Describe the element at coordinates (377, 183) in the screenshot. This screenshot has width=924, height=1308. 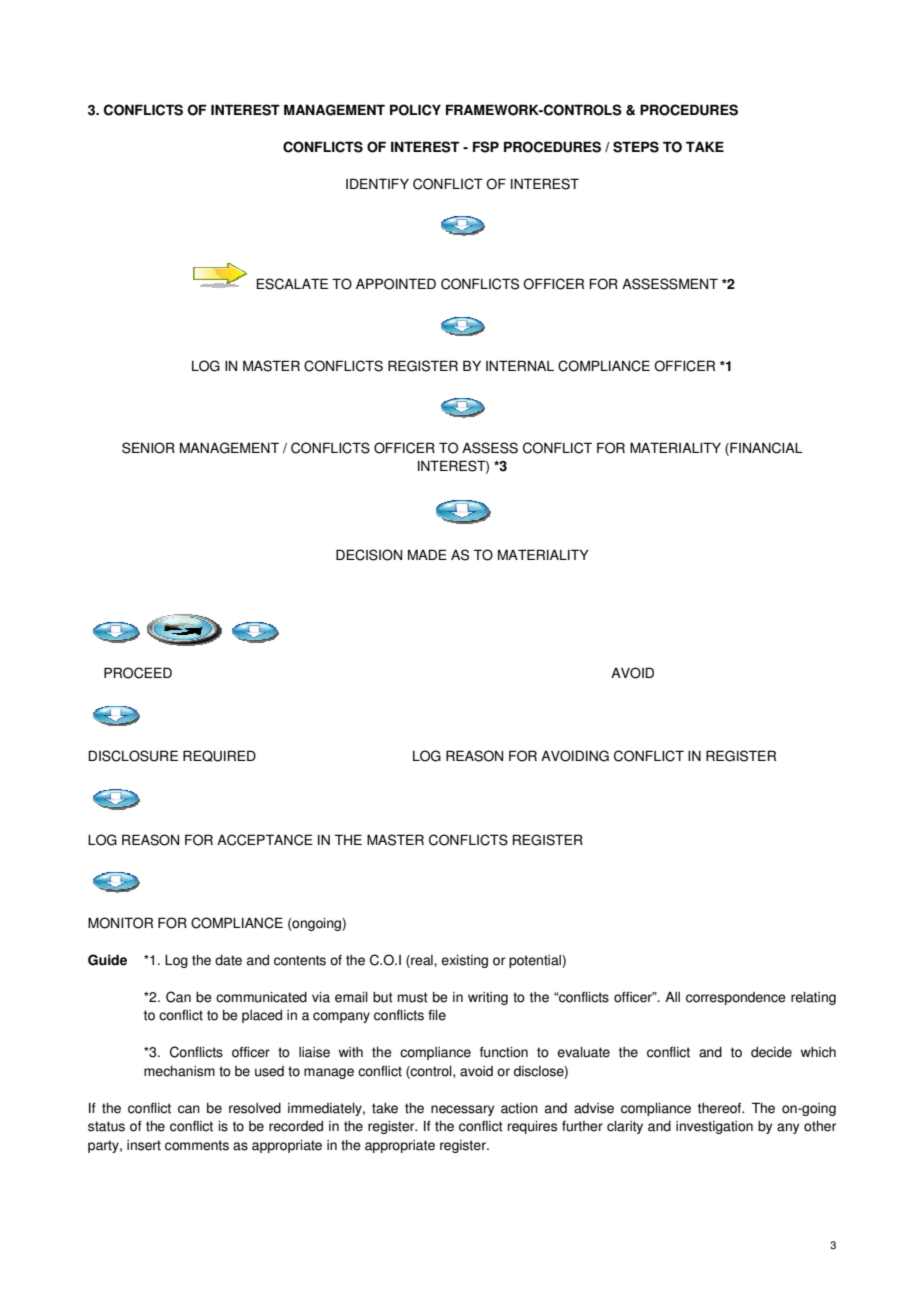
I see `IDENTIFY` at that location.
